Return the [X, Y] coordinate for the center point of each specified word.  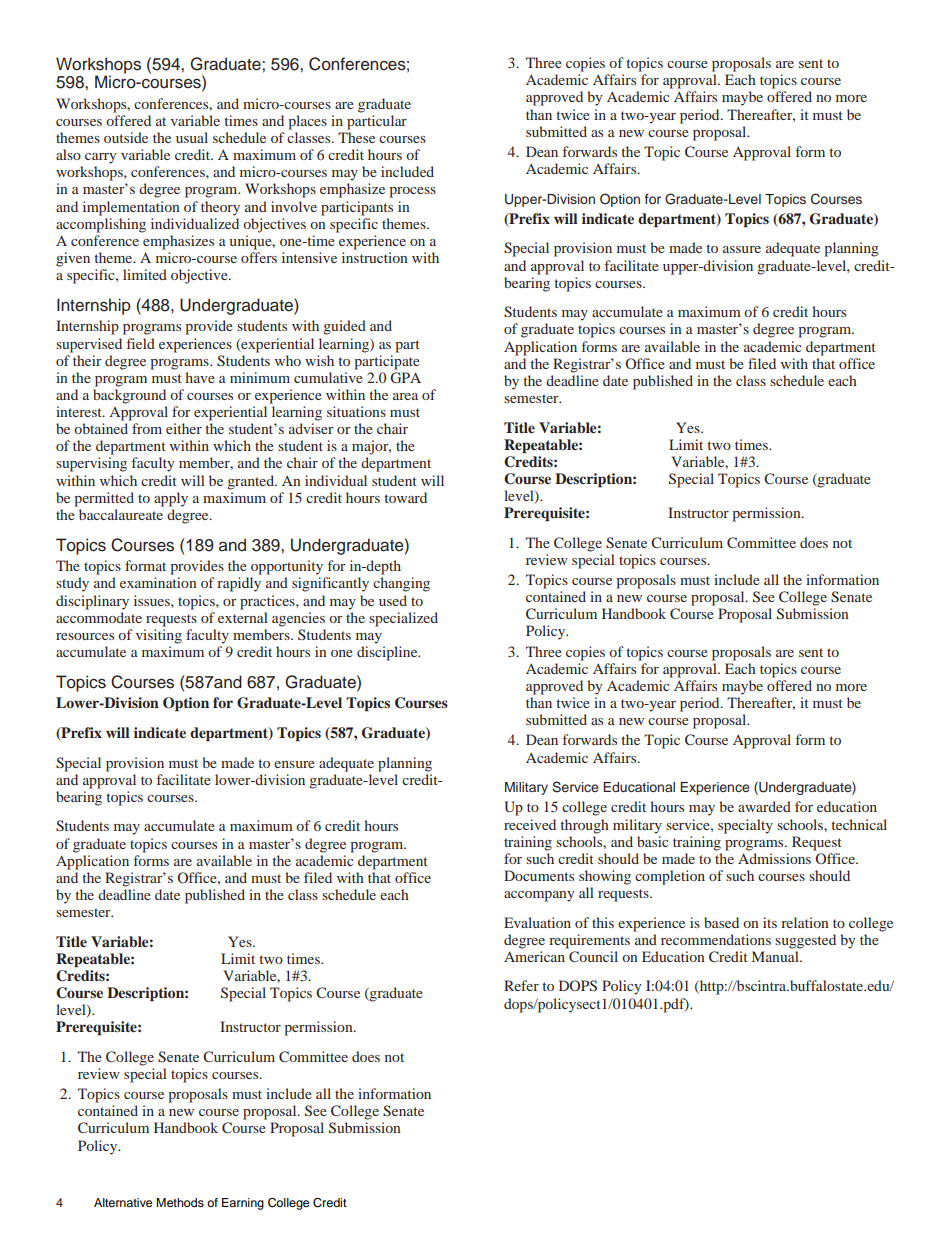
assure [742, 249]
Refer [521, 985]
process [412, 192]
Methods [180, 1202]
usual [192, 137]
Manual [776, 956]
